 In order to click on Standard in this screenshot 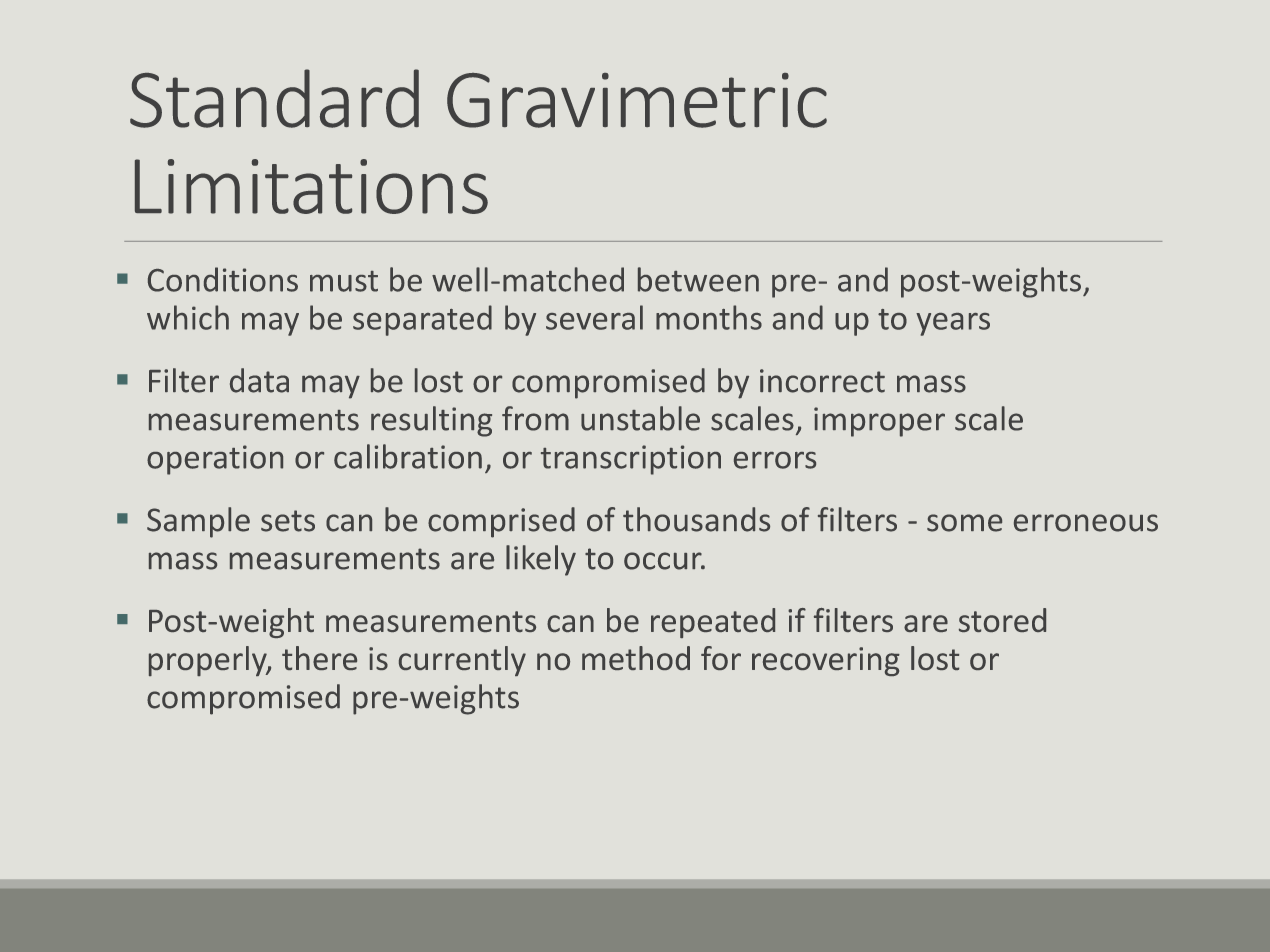, I will do `click(274, 98)`.
